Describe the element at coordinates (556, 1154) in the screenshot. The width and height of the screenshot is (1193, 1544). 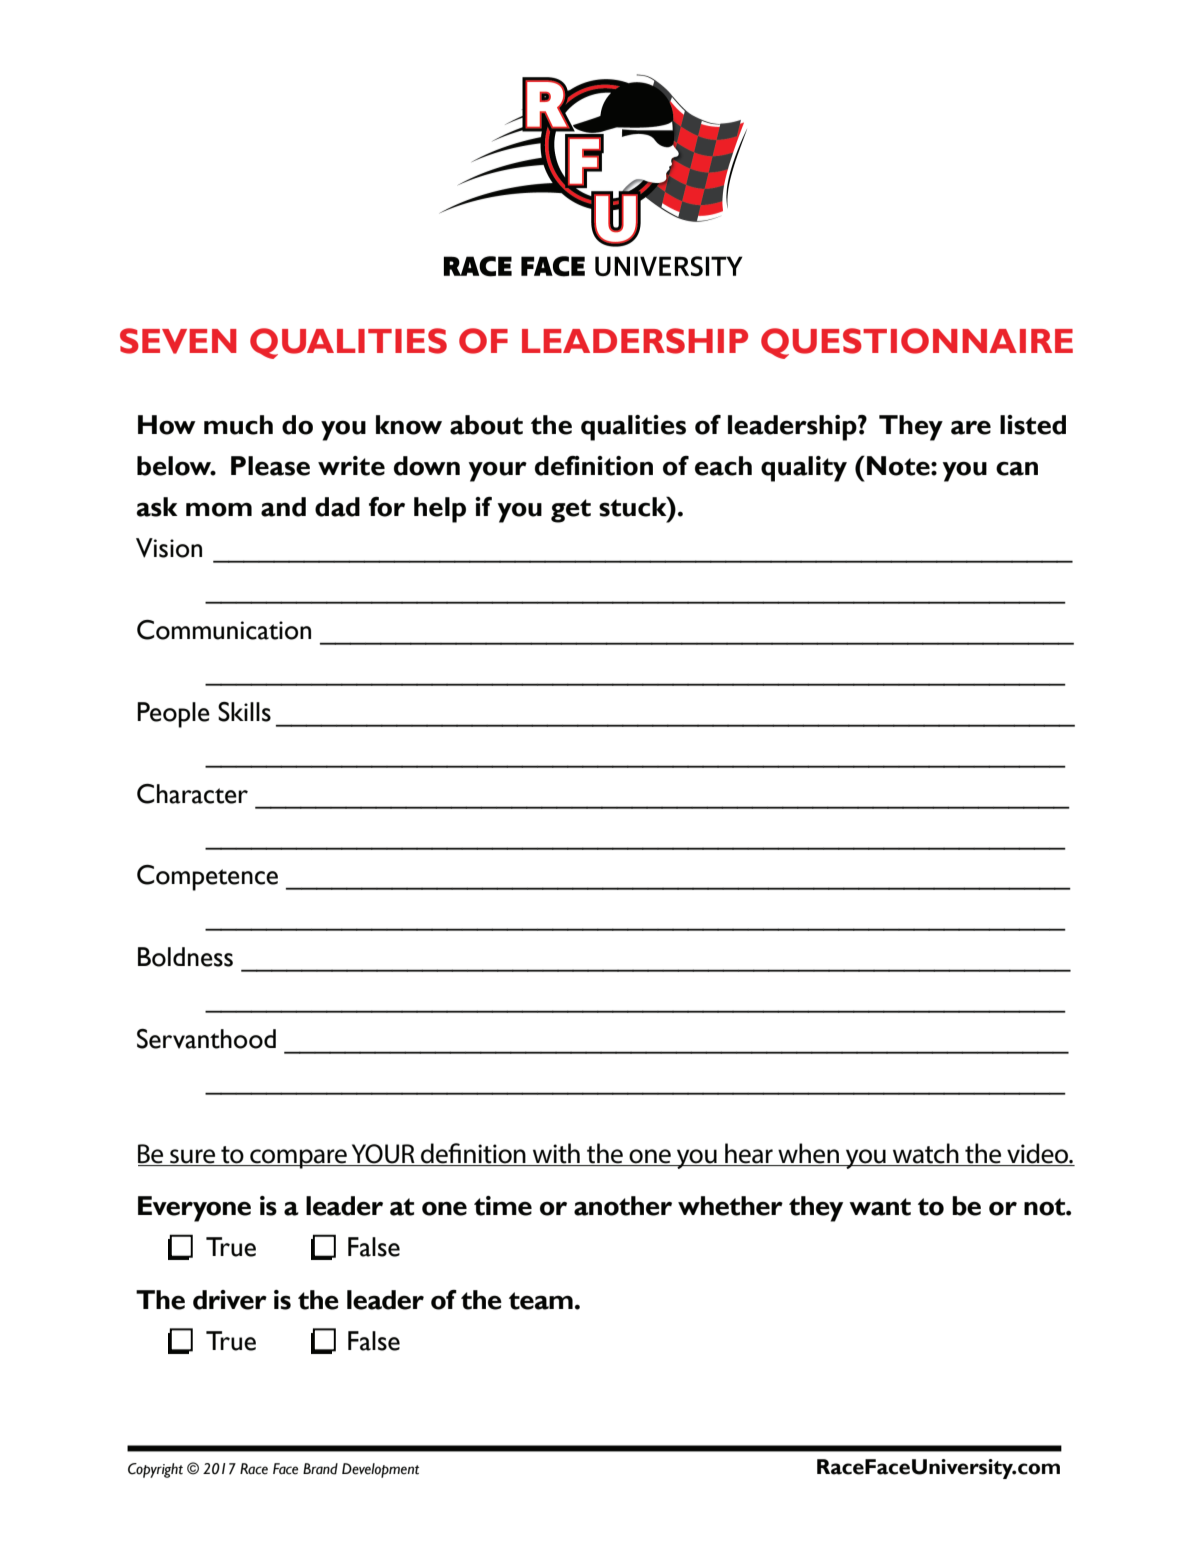
I see `with` at that location.
